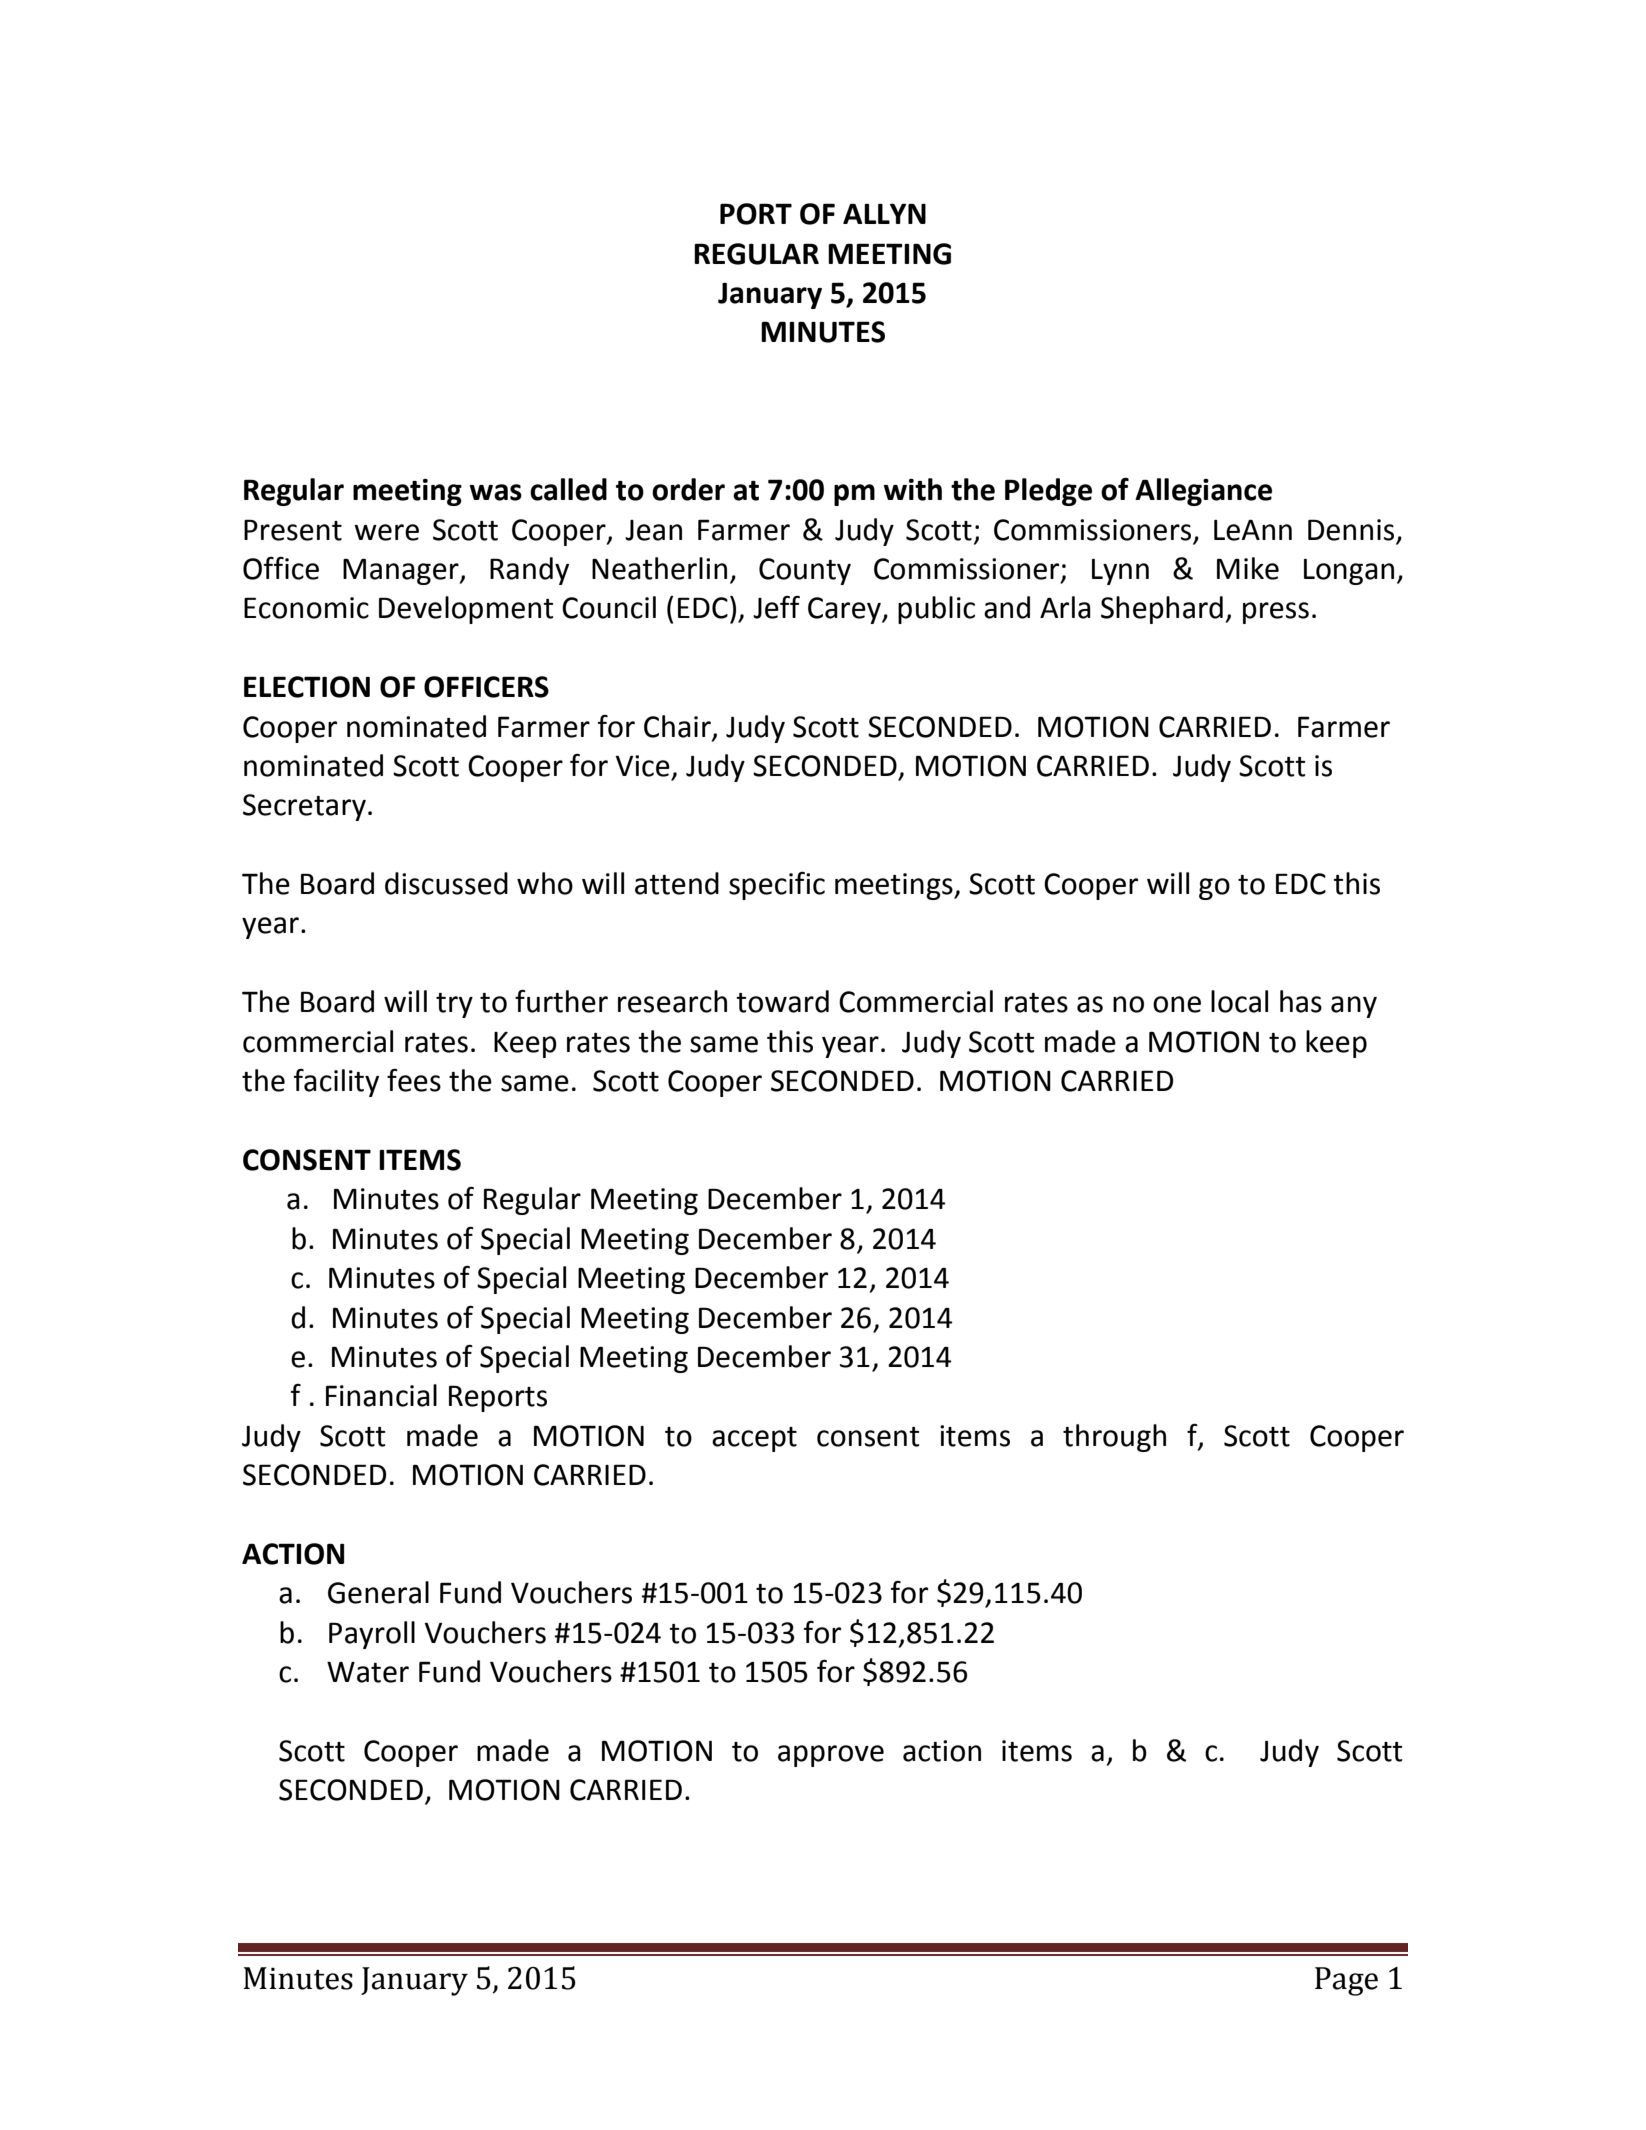 The height and width of the screenshot is (2130, 1646). I want to click on Allegiance, so click(1203, 492).
